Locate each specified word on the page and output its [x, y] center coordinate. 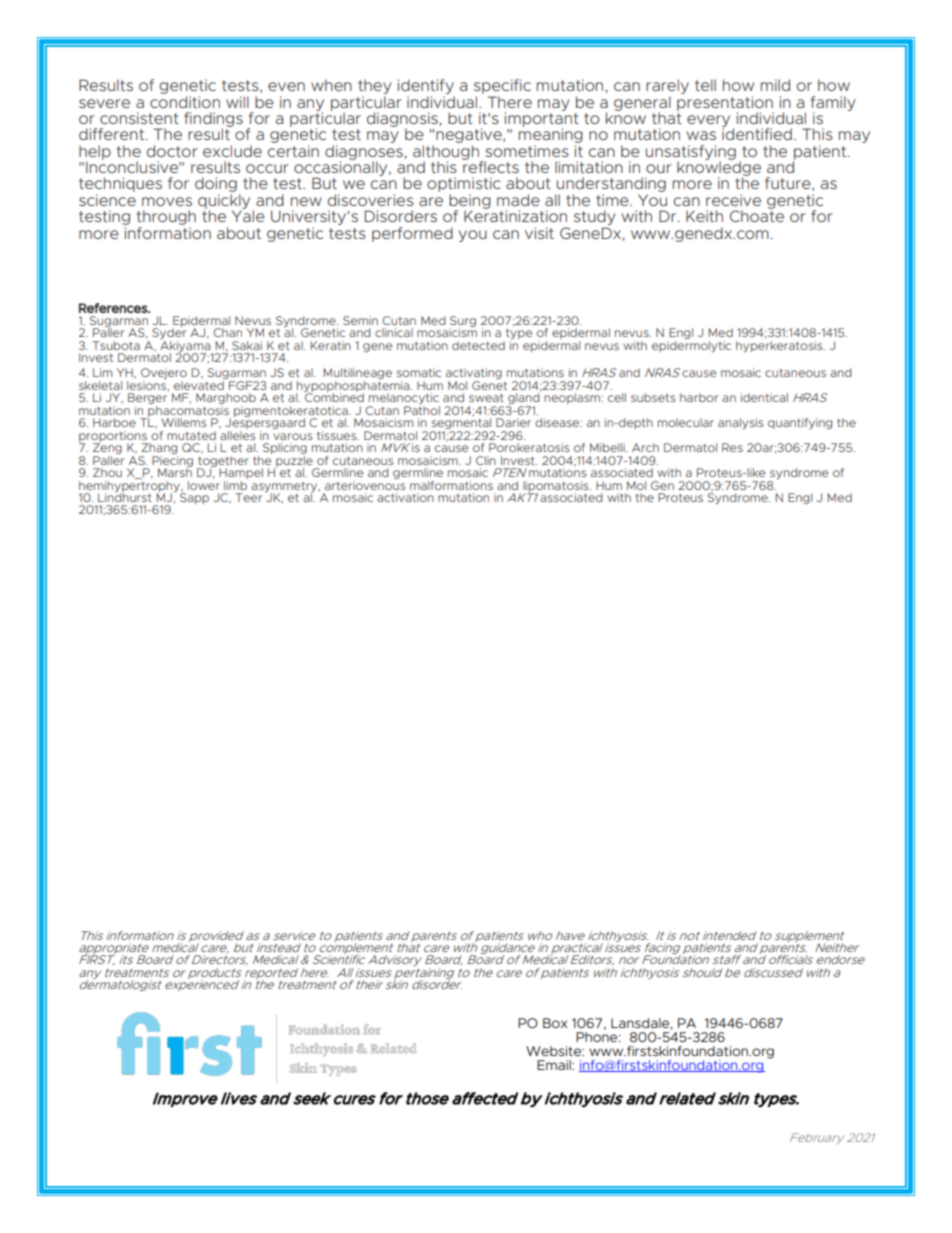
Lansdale [640, 1023]
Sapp [194, 497]
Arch [645, 447]
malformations [451, 485]
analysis [741, 423]
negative [470, 137]
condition [185, 102]
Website [555, 1051]
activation [405, 497]
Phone [598, 1037]
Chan [227, 332]
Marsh [175, 471]
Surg [462, 322]
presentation [725, 104]
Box [555, 1023]
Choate [757, 215]
